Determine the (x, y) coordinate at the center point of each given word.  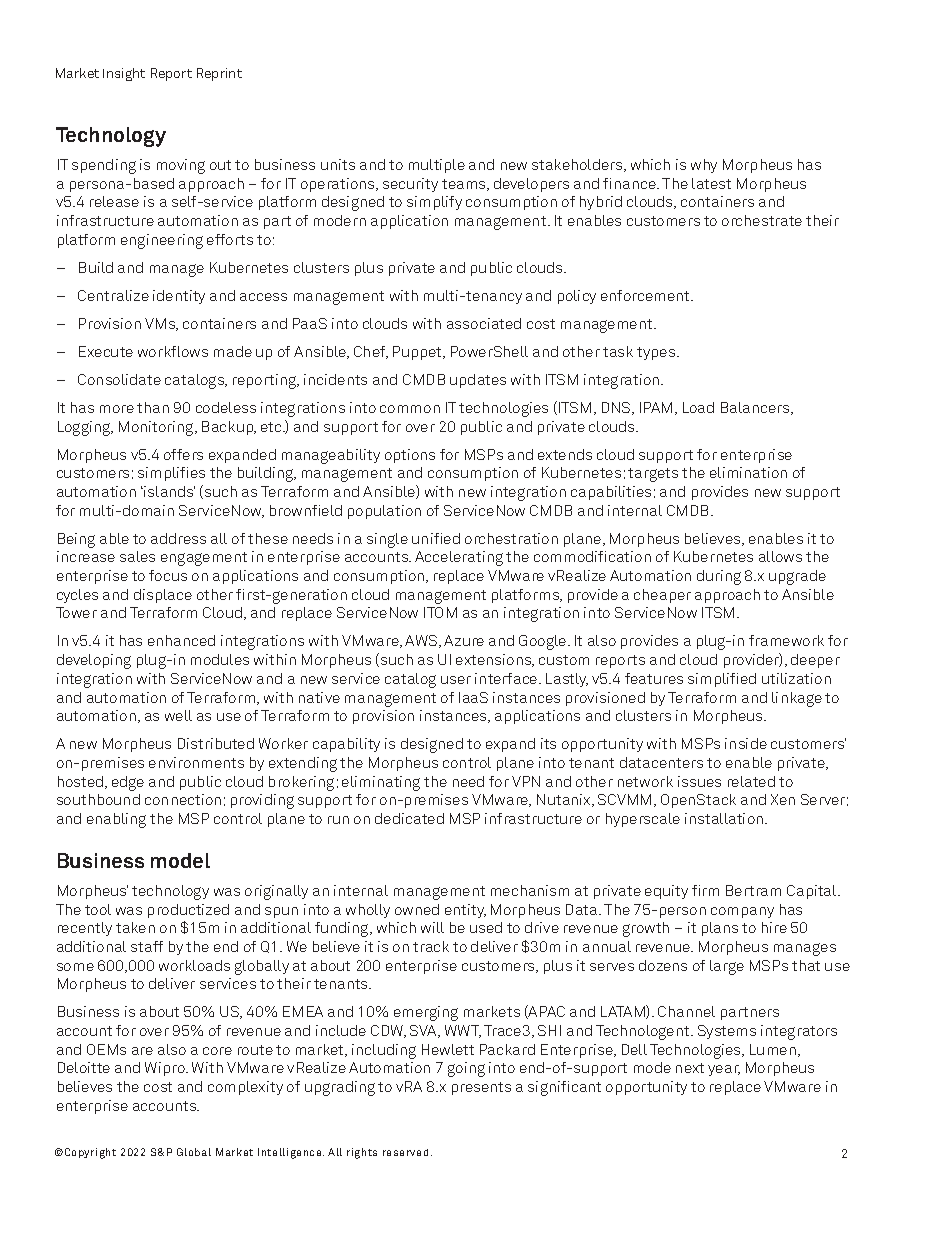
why (704, 166)
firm (705, 890)
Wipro (166, 1069)
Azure (464, 640)
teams (465, 185)
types (657, 353)
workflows (173, 351)
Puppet (418, 353)
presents (481, 1088)
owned (417, 909)
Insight (124, 74)
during (719, 577)
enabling (116, 820)
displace (163, 596)
